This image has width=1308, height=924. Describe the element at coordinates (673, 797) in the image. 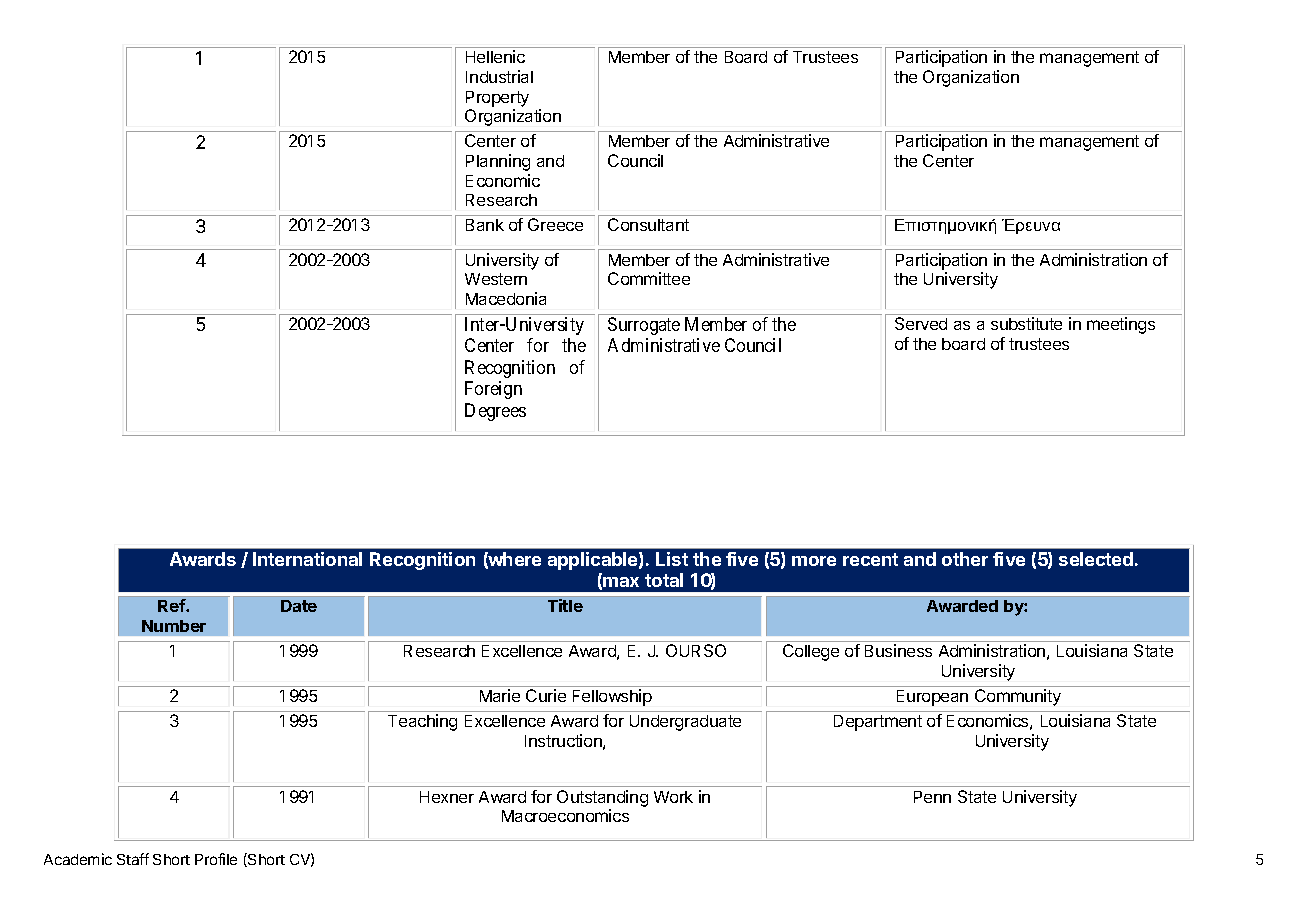

I see `Work` at that location.
